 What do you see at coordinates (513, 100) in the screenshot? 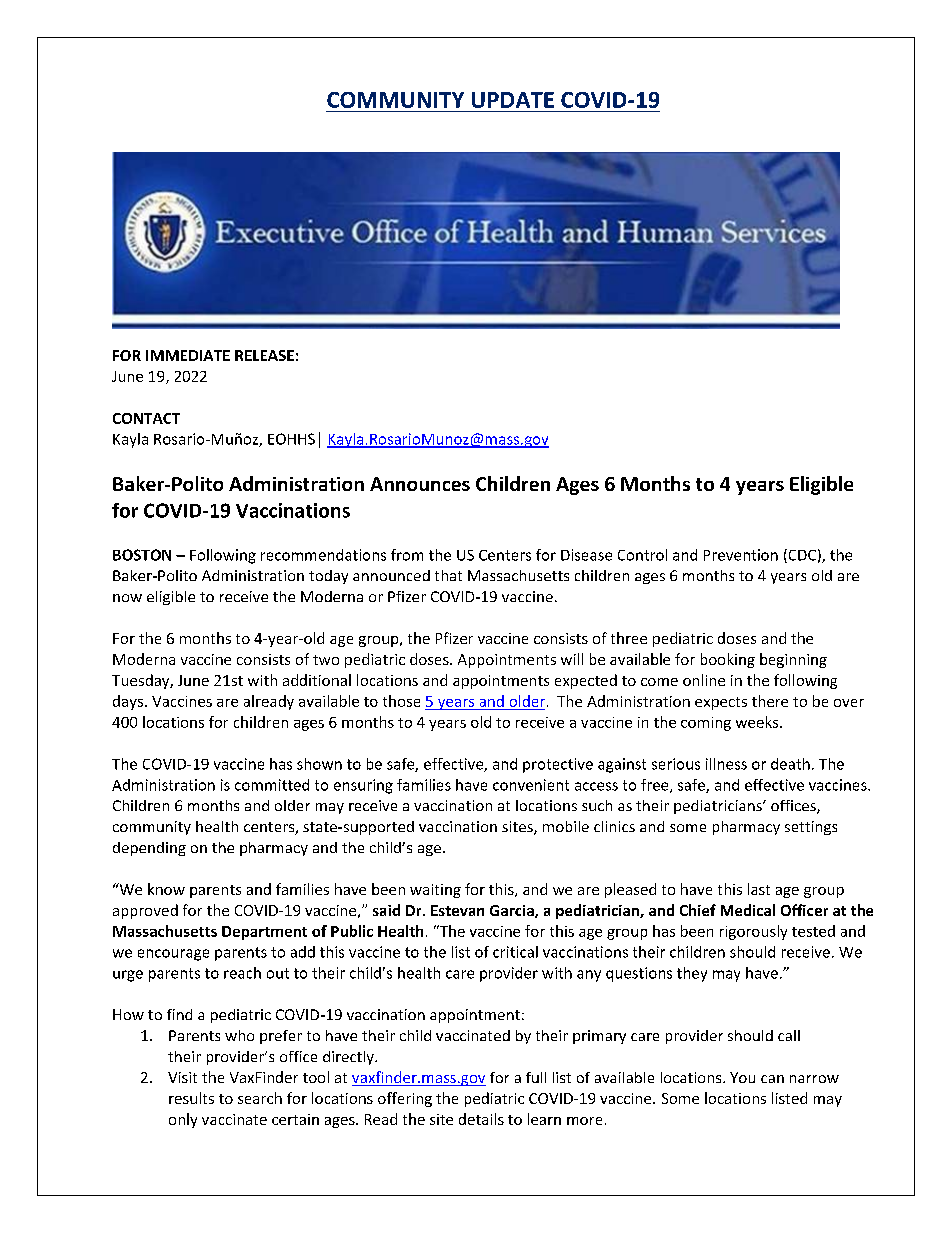
I see `UPDATE` at bounding box center [513, 100].
